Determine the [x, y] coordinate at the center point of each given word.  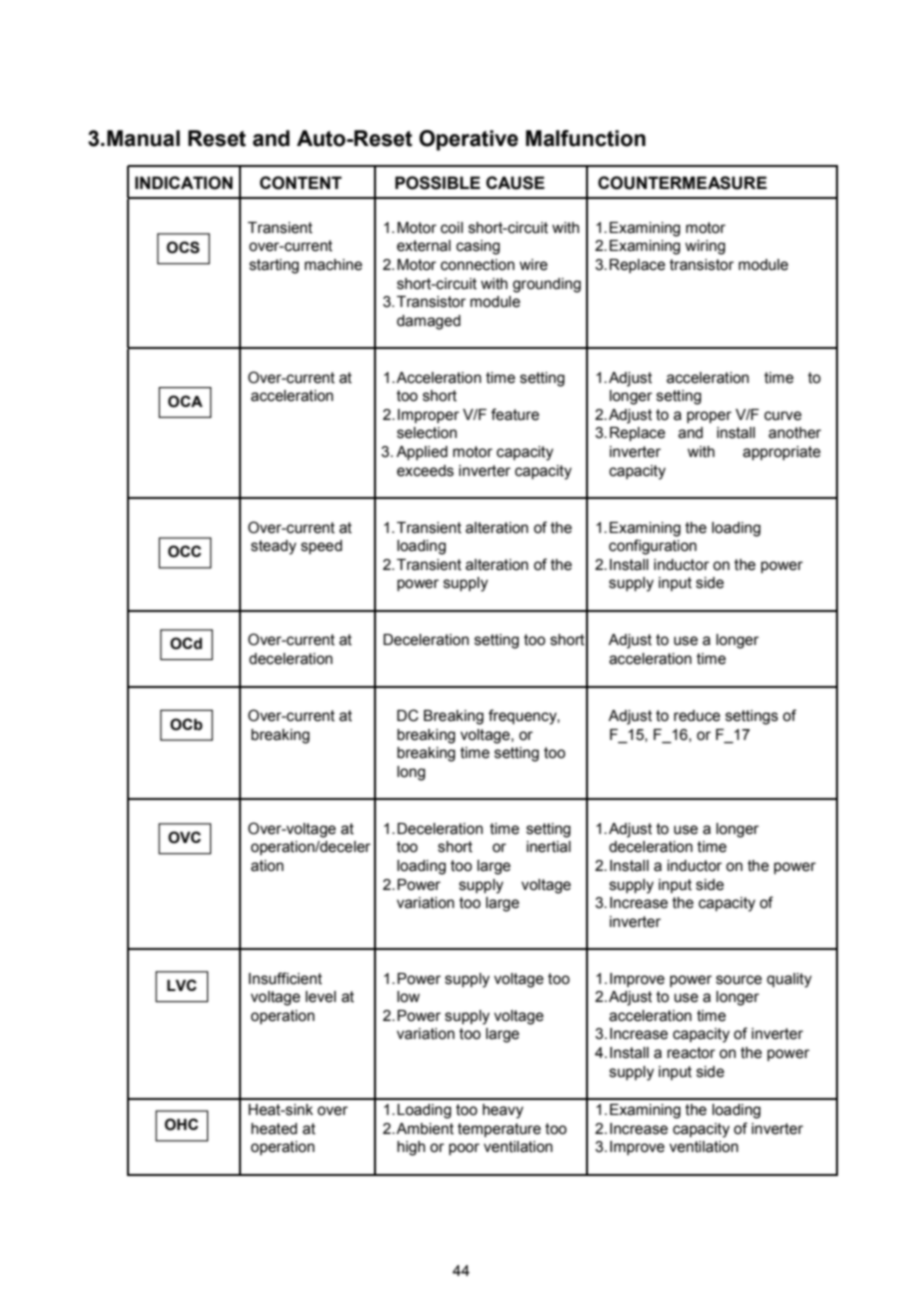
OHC [181, 1124]
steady [273, 547]
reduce [697, 716]
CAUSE [515, 183]
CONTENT [301, 183]
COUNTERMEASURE [682, 183]
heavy [503, 1111]
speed [321, 547]
